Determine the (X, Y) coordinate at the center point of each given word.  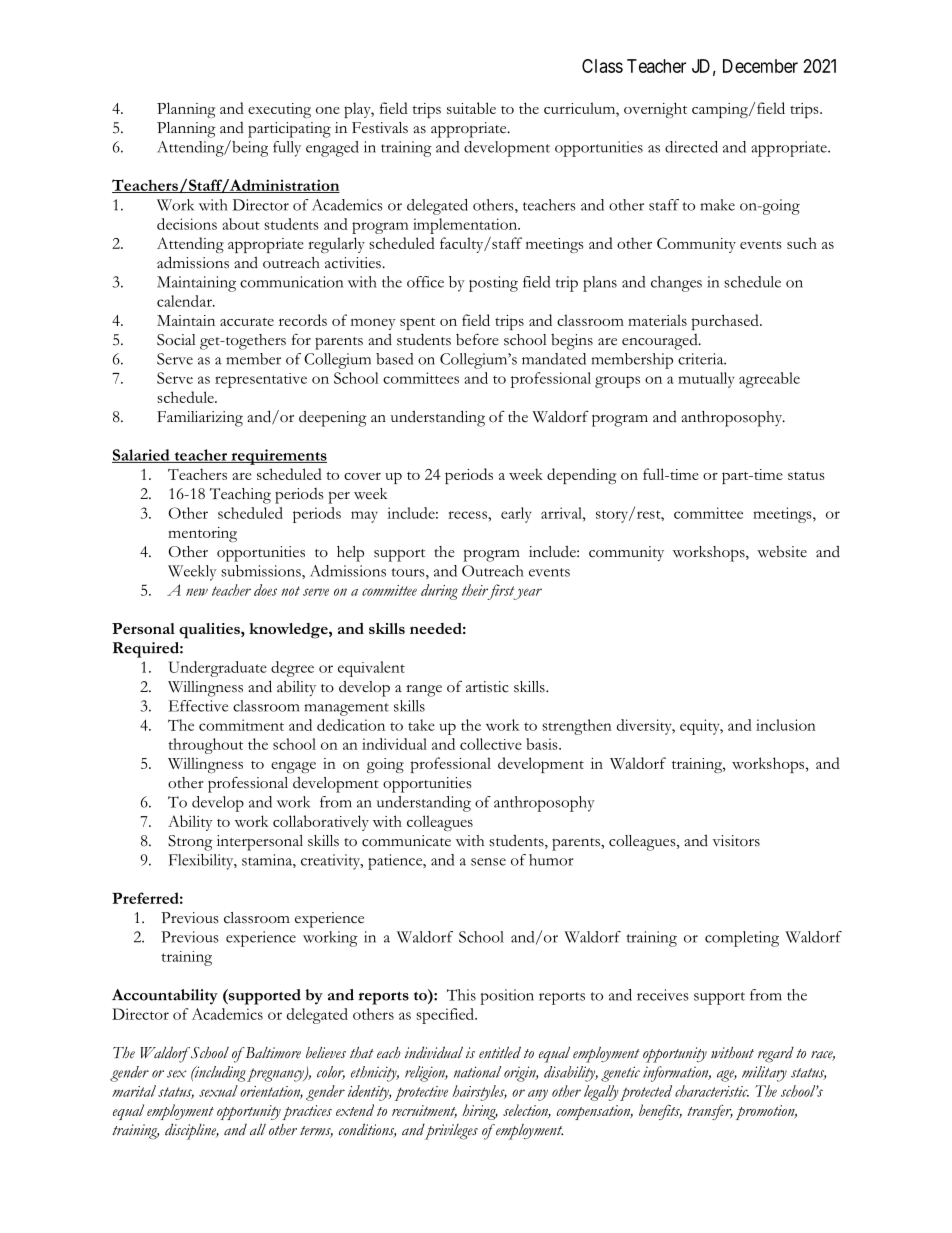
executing (279, 110)
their (475, 590)
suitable (471, 108)
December (760, 66)
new (197, 592)
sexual (218, 1091)
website (782, 552)
